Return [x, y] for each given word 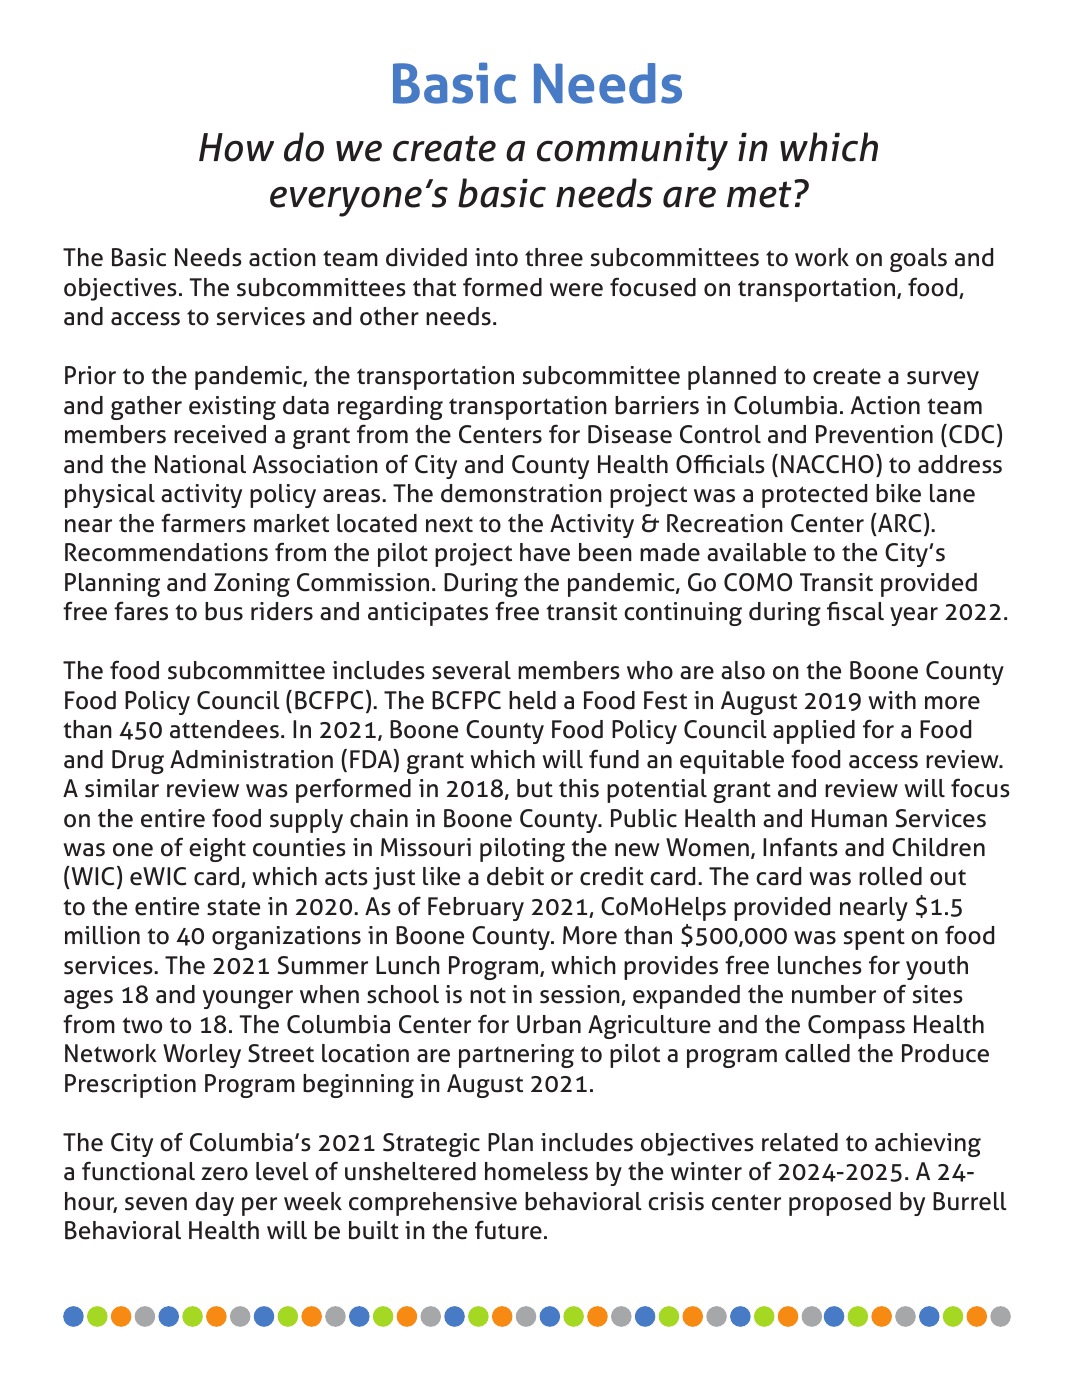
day [215, 1204]
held [532, 700]
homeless [536, 1171]
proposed [840, 1204]
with [892, 700]
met [759, 194]
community [632, 152]
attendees [224, 729]
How [236, 147]
